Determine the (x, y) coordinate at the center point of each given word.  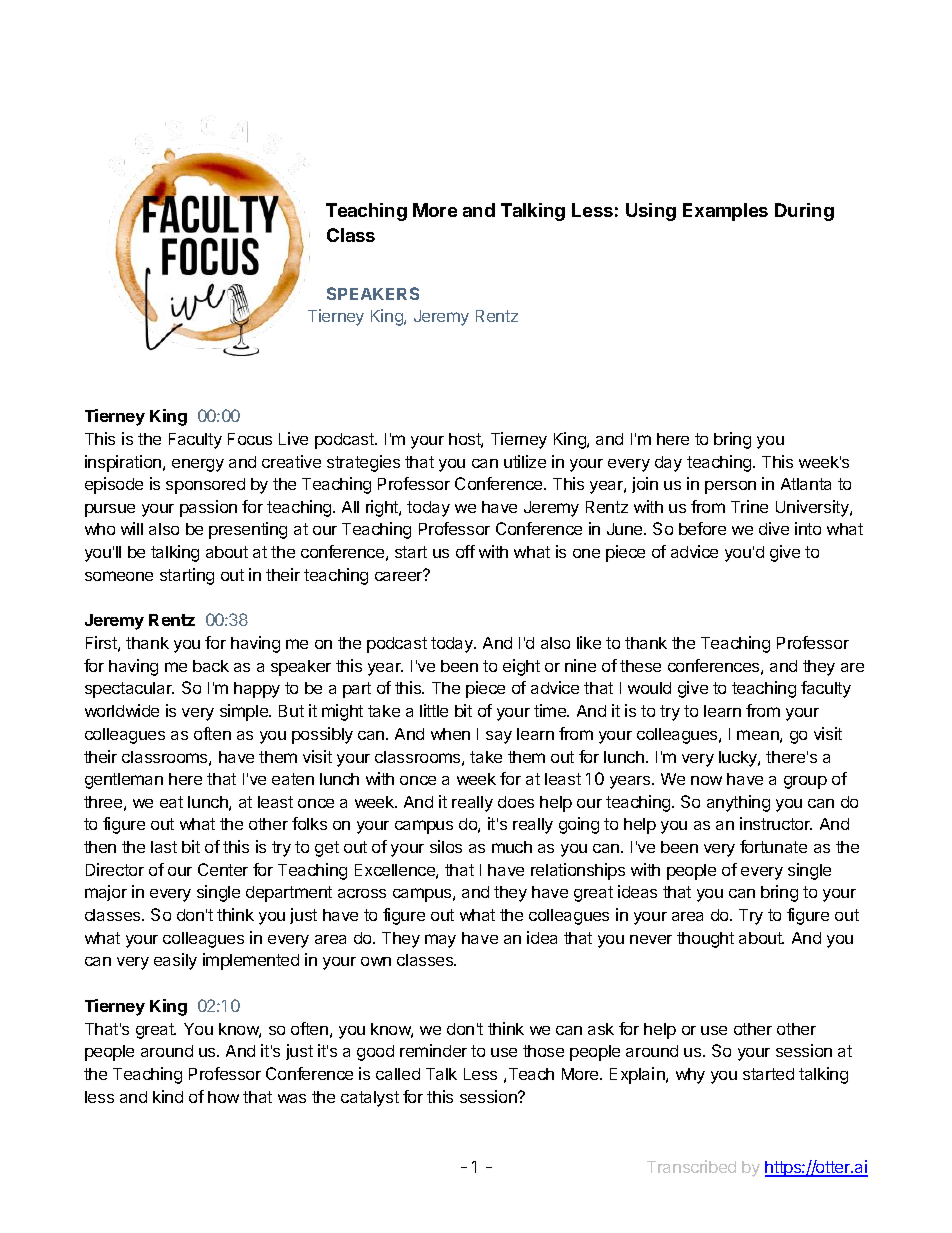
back (211, 666)
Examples (725, 212)
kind (168, 1096)
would (649, 688)
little (434, 710)
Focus (250, 439)
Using (651, 212)
